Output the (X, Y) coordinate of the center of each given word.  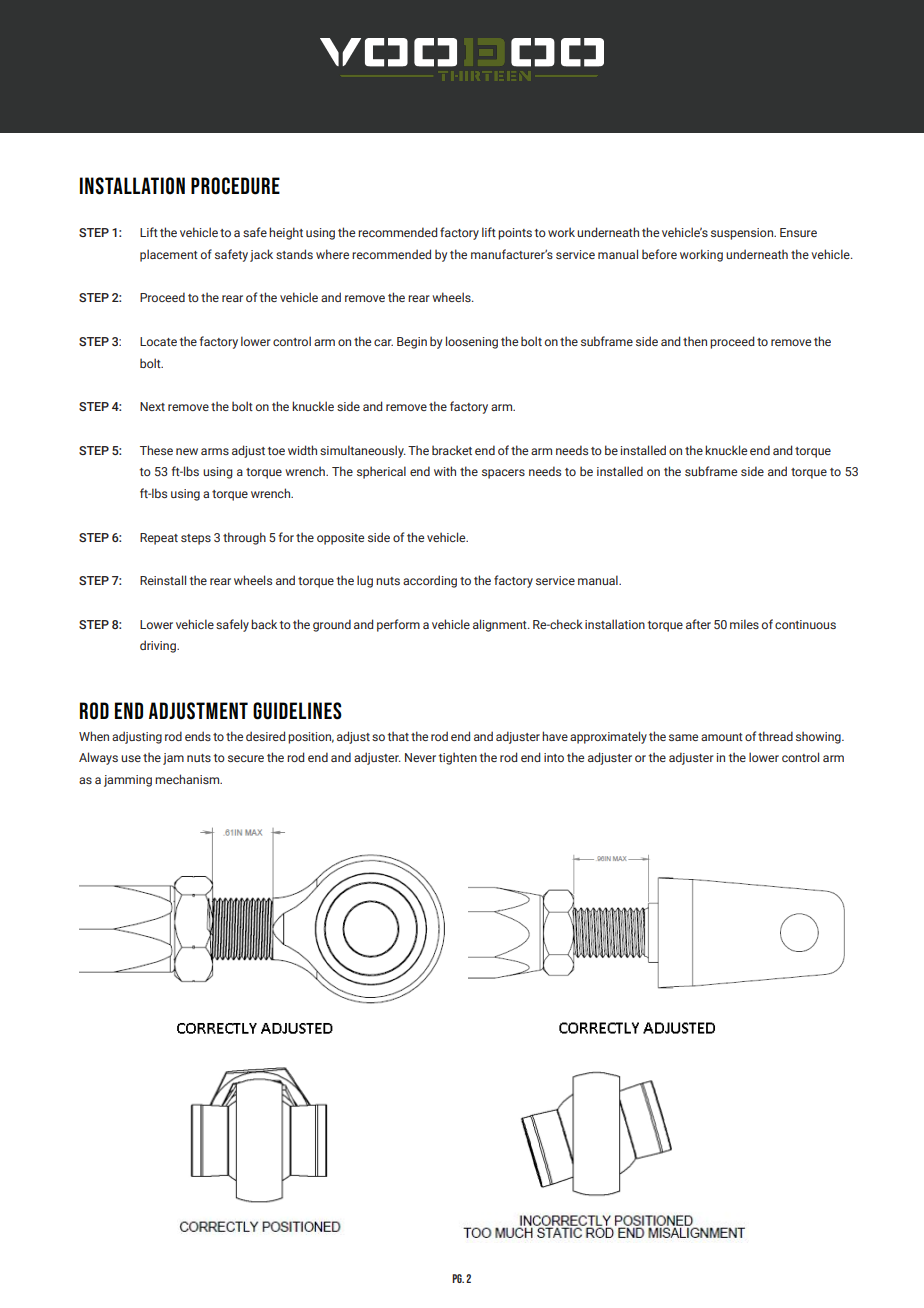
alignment (501, 625)
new (187, 451)
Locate (158, 341)
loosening (472, 342)
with (445, 471)
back (264, 624)
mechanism (188, 779)
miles (744, 624)
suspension (743, 234)
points (515, 234)
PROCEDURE (235, 186)
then (695, 341)
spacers (503, 474)
